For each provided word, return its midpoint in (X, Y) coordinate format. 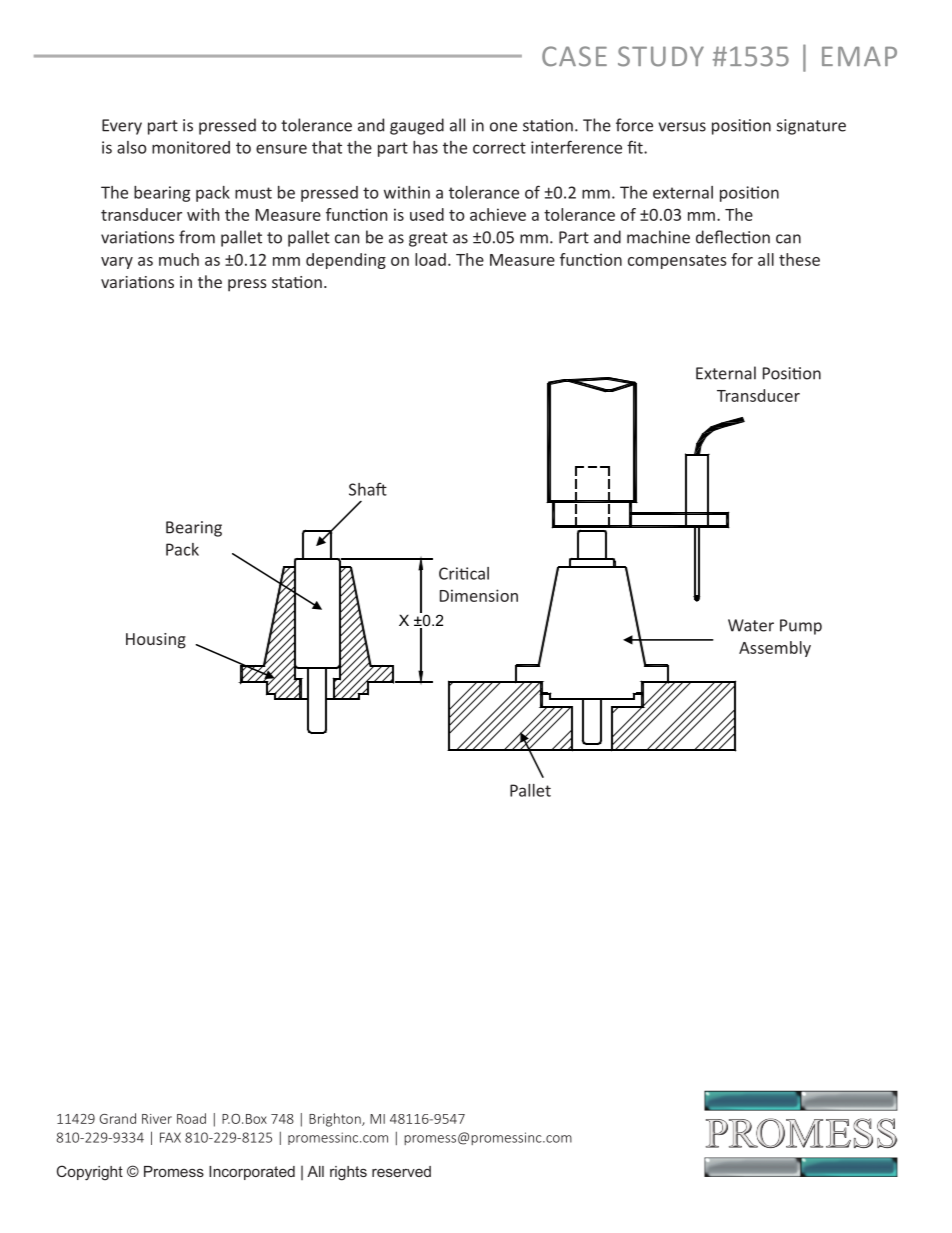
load (430, 259)
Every (122, 127)
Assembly (775, 649)
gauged (417, 126)
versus (682, 127)
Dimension (479, 595)
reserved (401, 1171)
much (179, 259)
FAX (170, 1137)
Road (191, 1118)
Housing (156, 641)
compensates (677, 262)
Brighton (336, 1120)
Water (751, 625)
